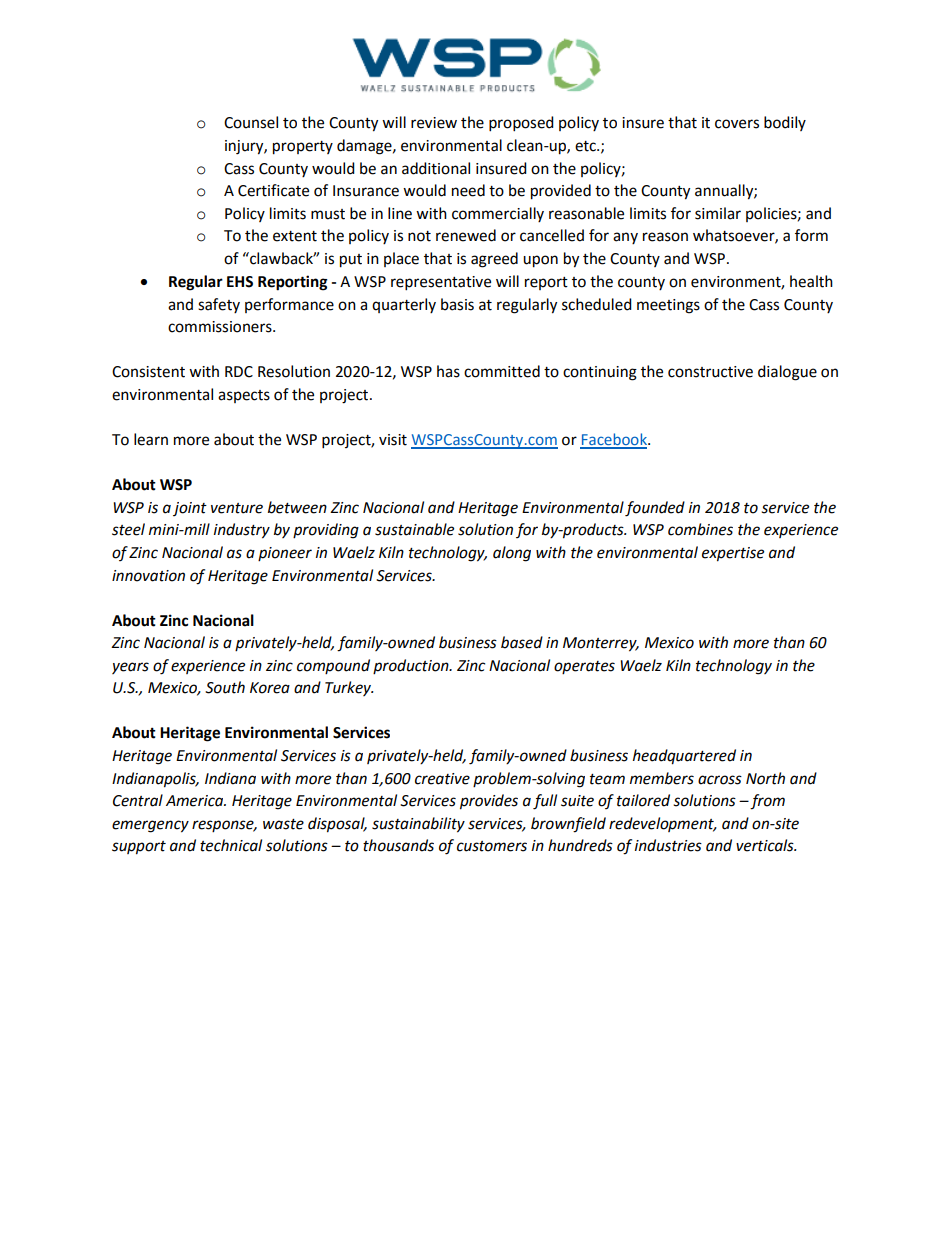  I want to click on covers, so click(737, 124).
